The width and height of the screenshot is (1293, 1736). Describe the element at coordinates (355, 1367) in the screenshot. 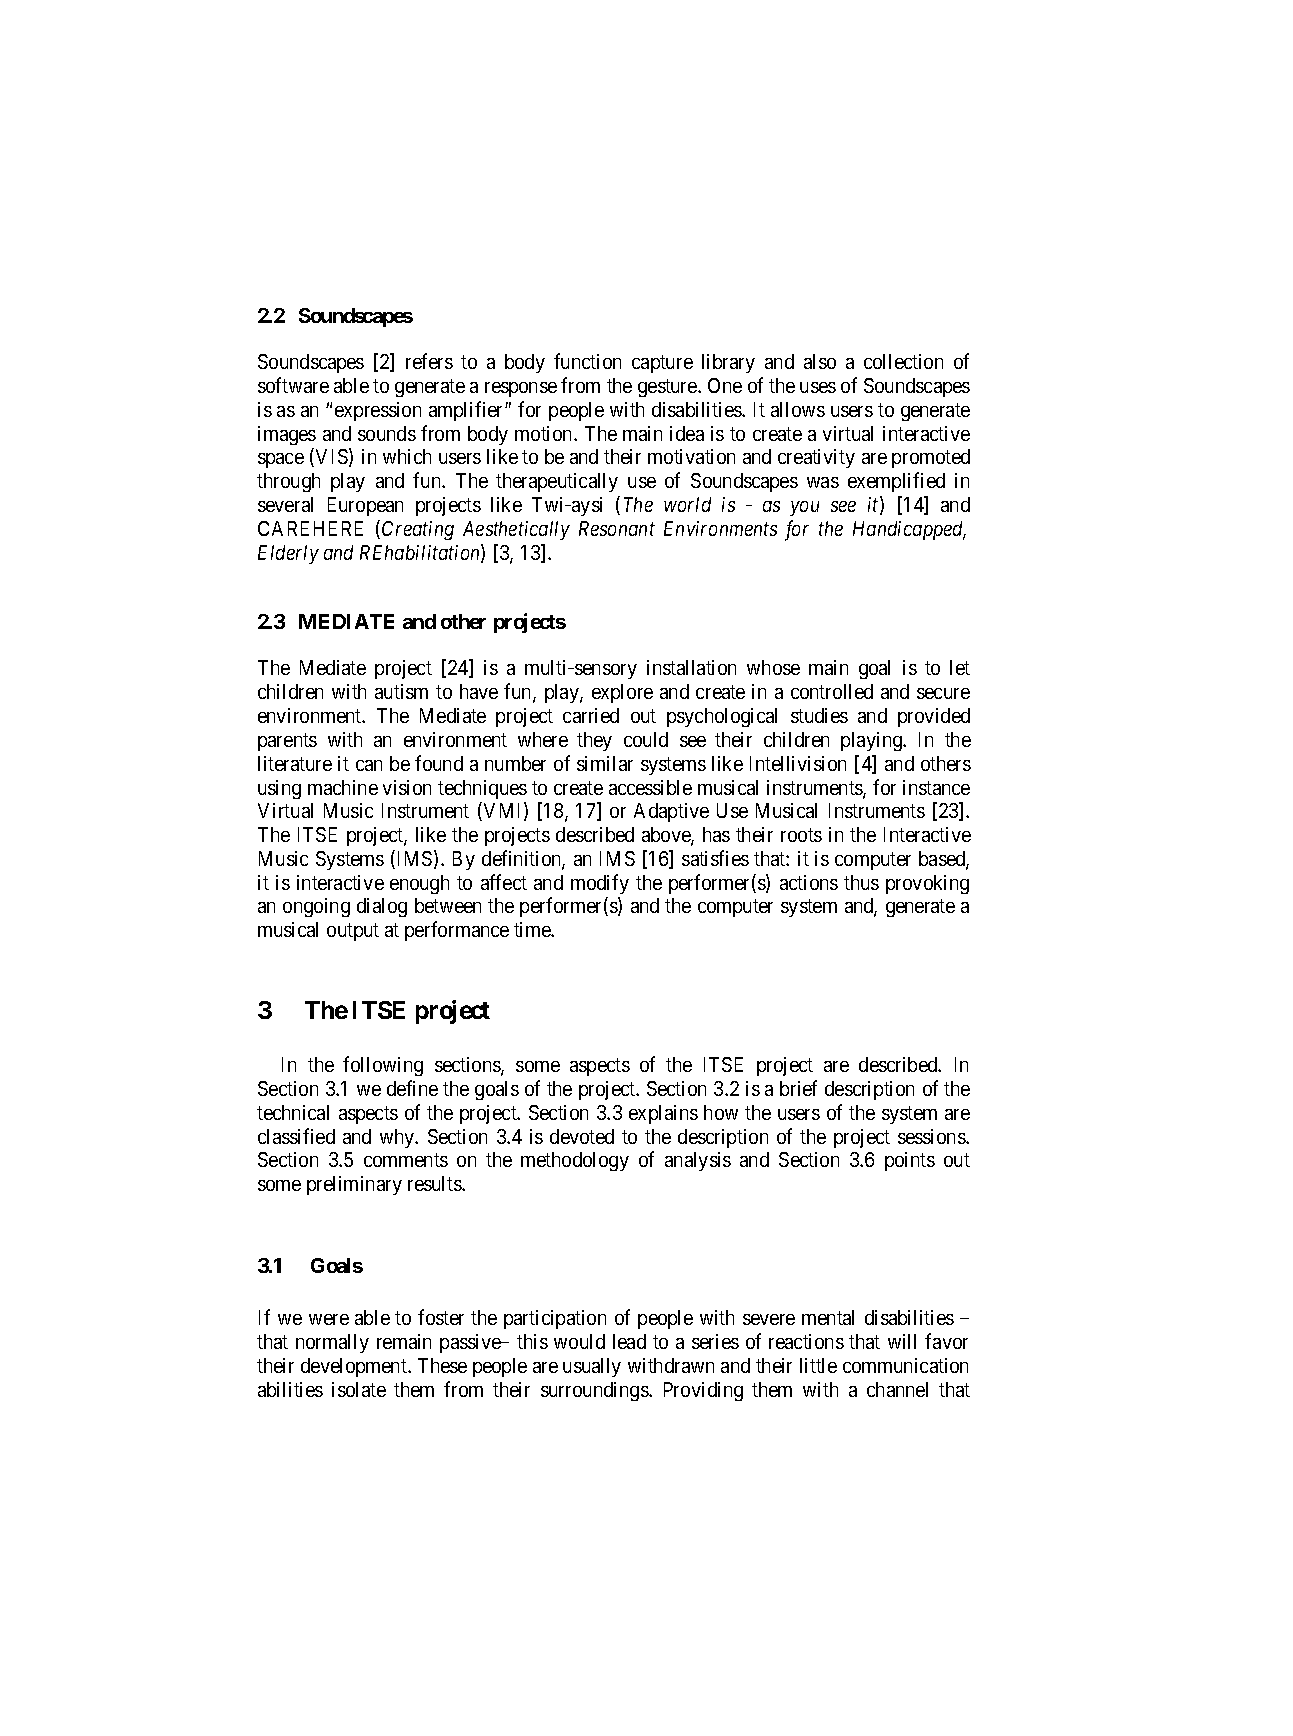

I see `development` at that location.
